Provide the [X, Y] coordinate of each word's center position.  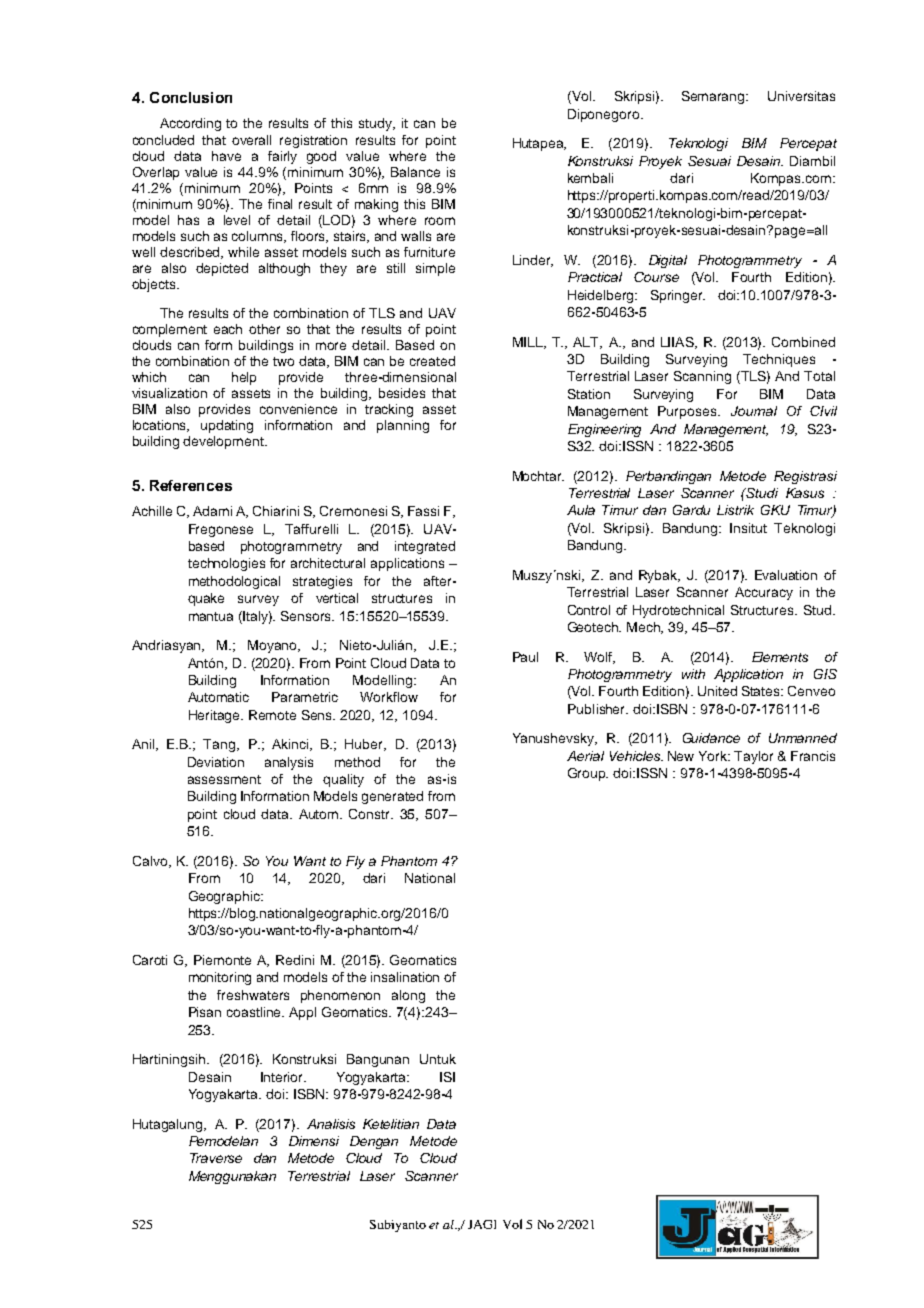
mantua [211, 616]
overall [251, 140]
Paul [525, 657]
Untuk [438, 1059]
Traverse [216, 1158]
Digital [668, 261]
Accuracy [764, 593]
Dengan [374, 1142]
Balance [415, 172]
